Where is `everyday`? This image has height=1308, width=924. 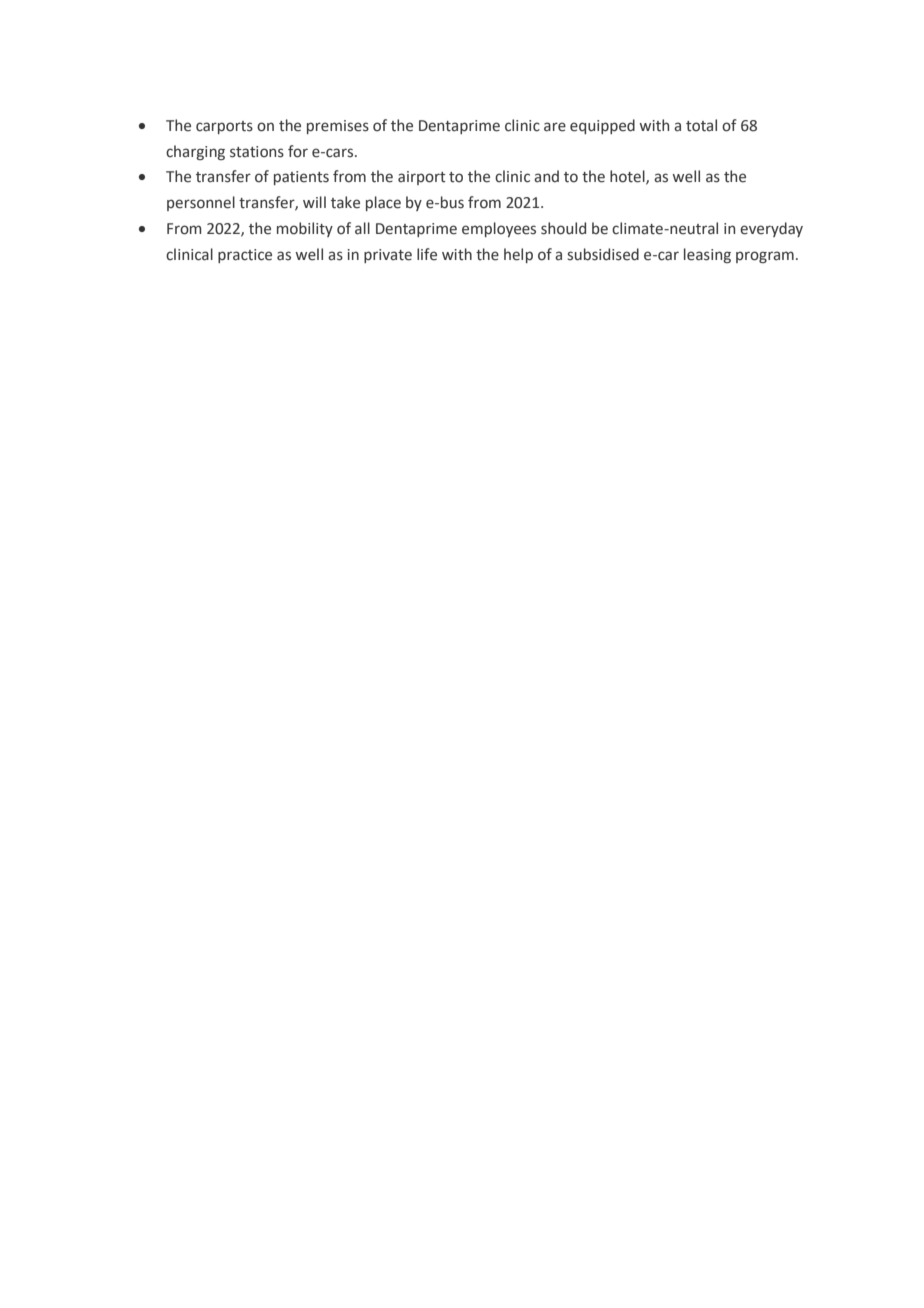 everyday is located at coordinates (771, 229).
